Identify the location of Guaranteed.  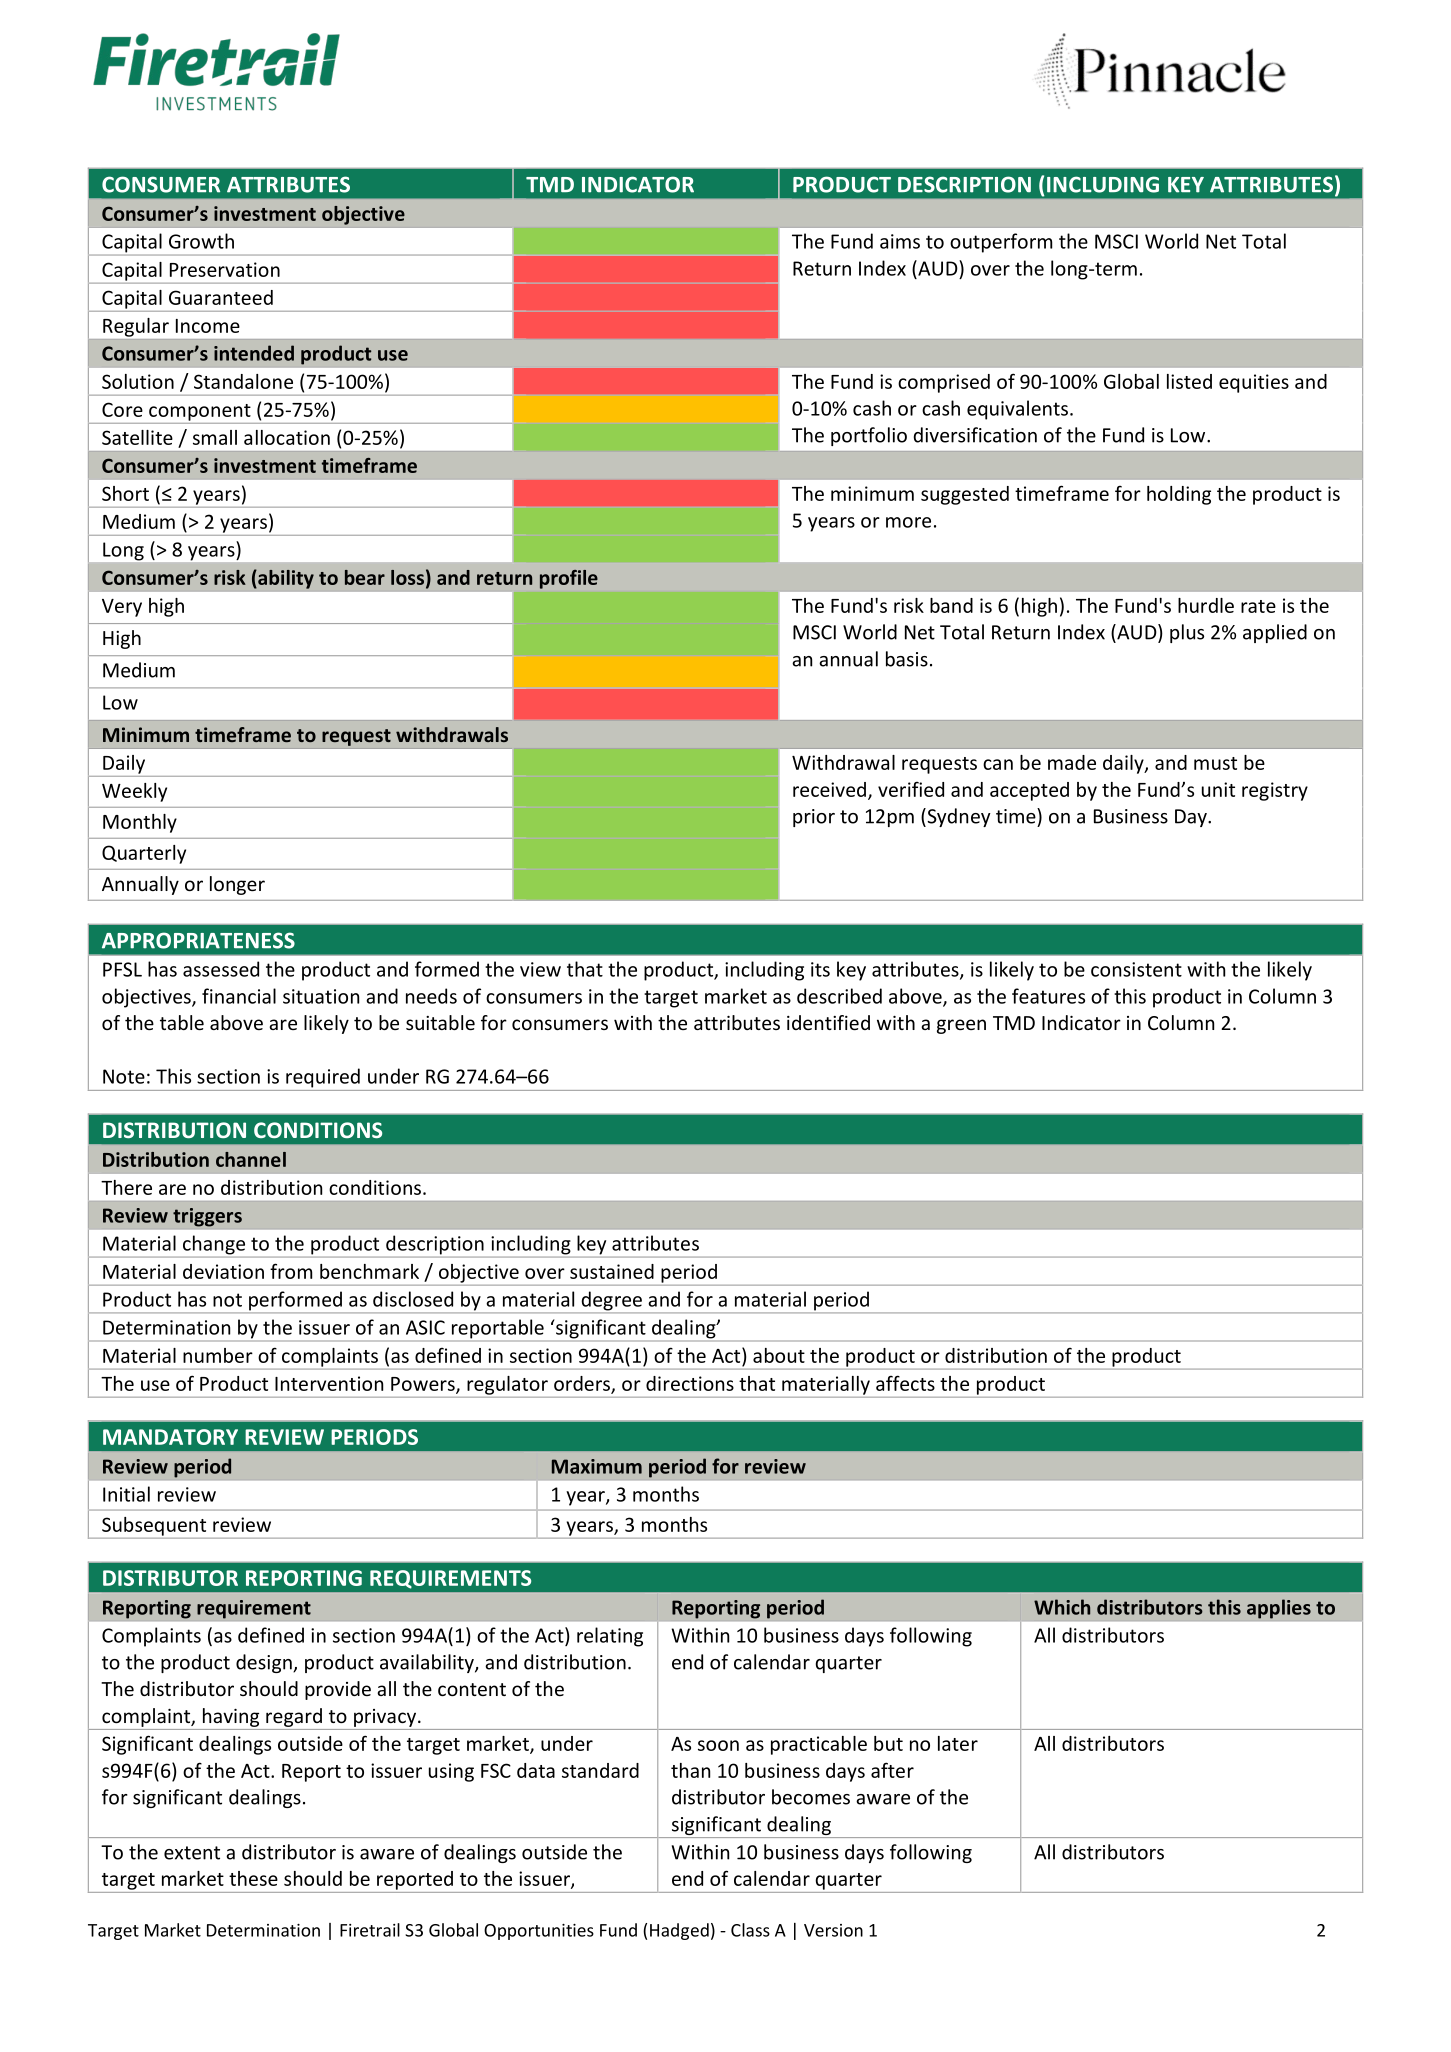
(221, 297).
